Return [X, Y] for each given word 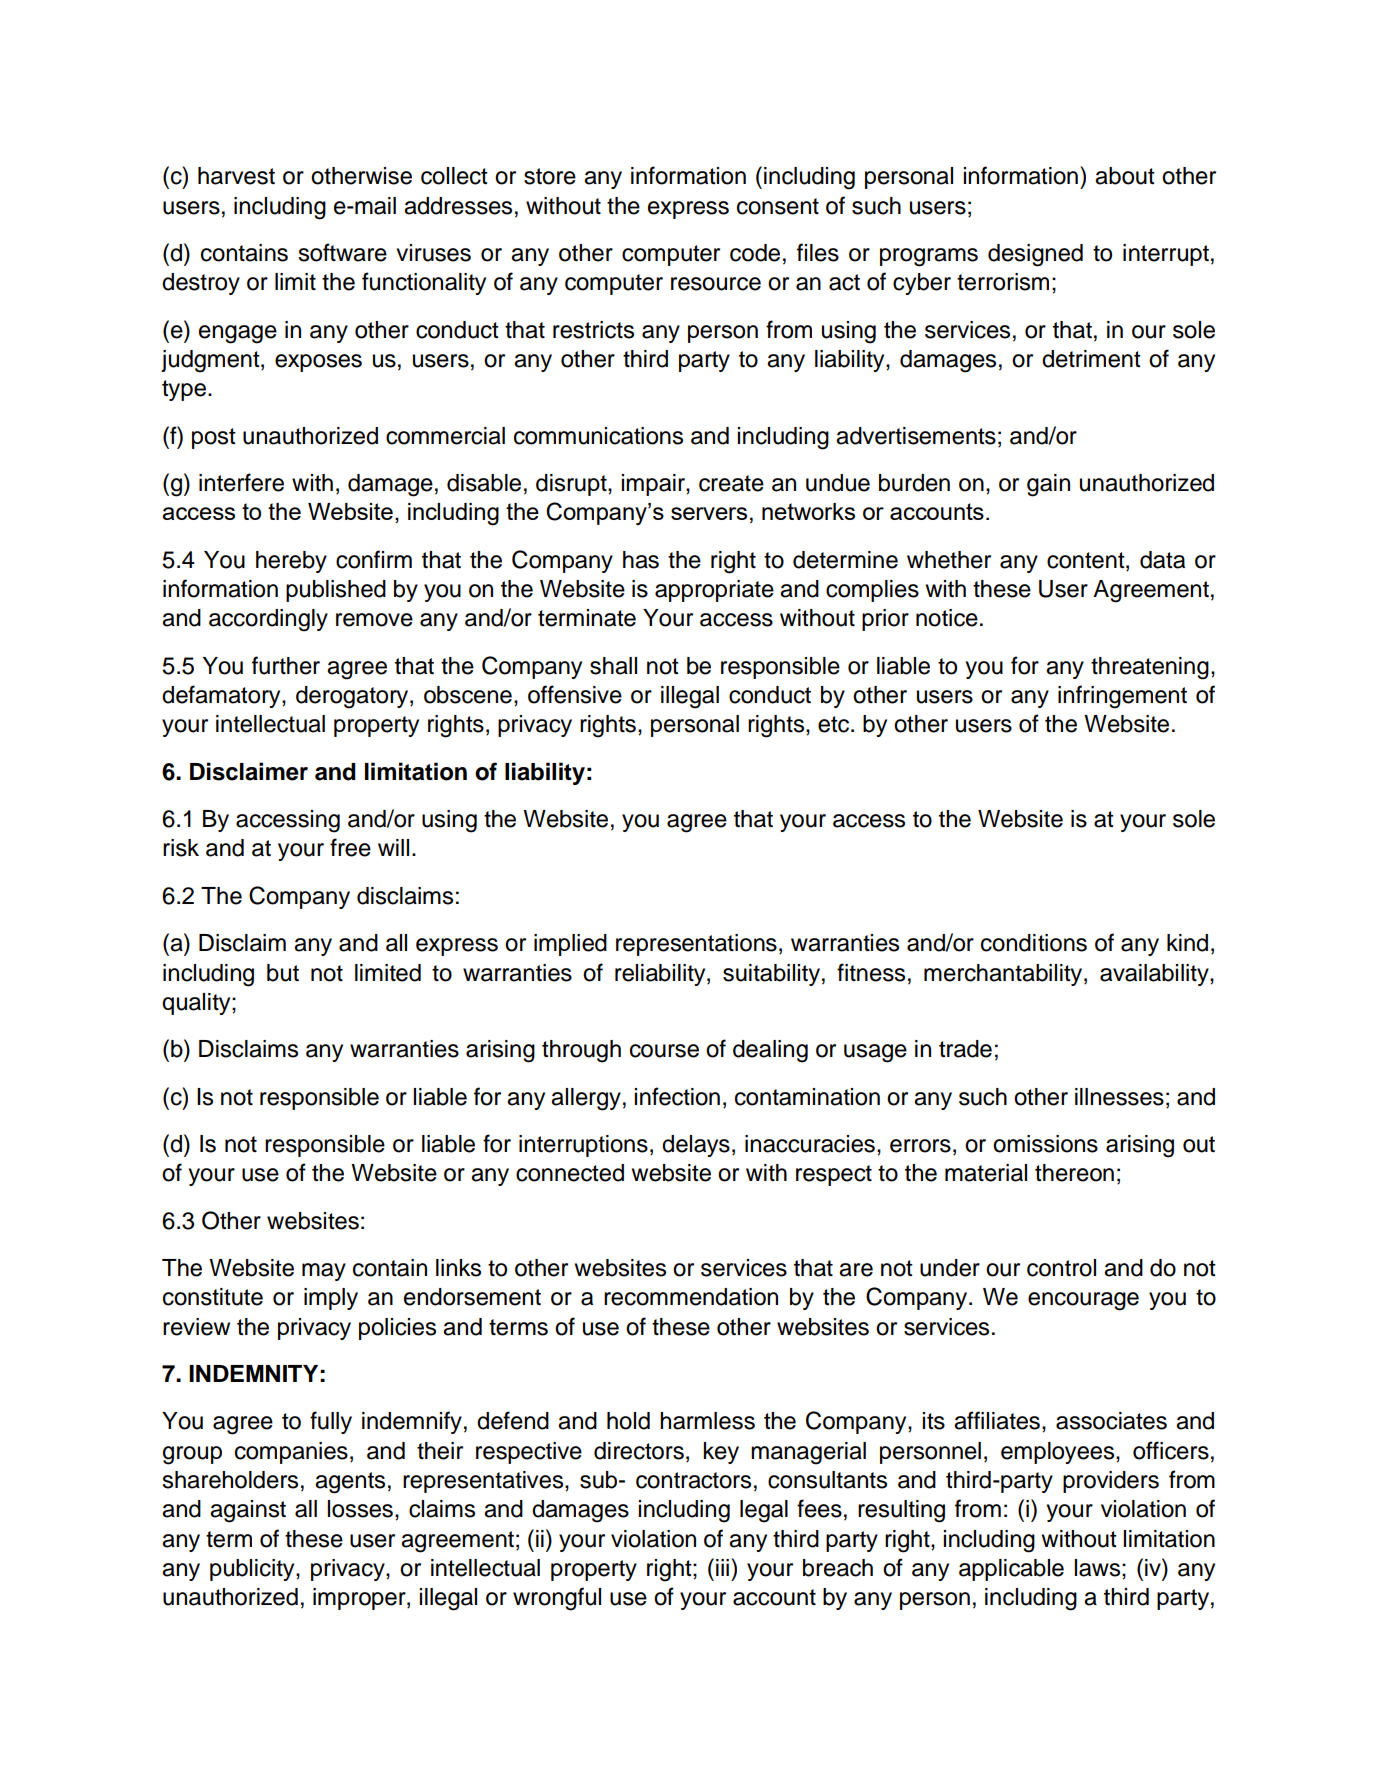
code [755, 253]
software [342, 252]
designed [1035, 255]
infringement [1122, 697]
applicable [1011, 1570]
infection [677, 1096]
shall [613, 666]
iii [722, 1567]
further [286, 665]
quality [197, 1004]
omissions [1045, 1144]
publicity [253, 1570]
